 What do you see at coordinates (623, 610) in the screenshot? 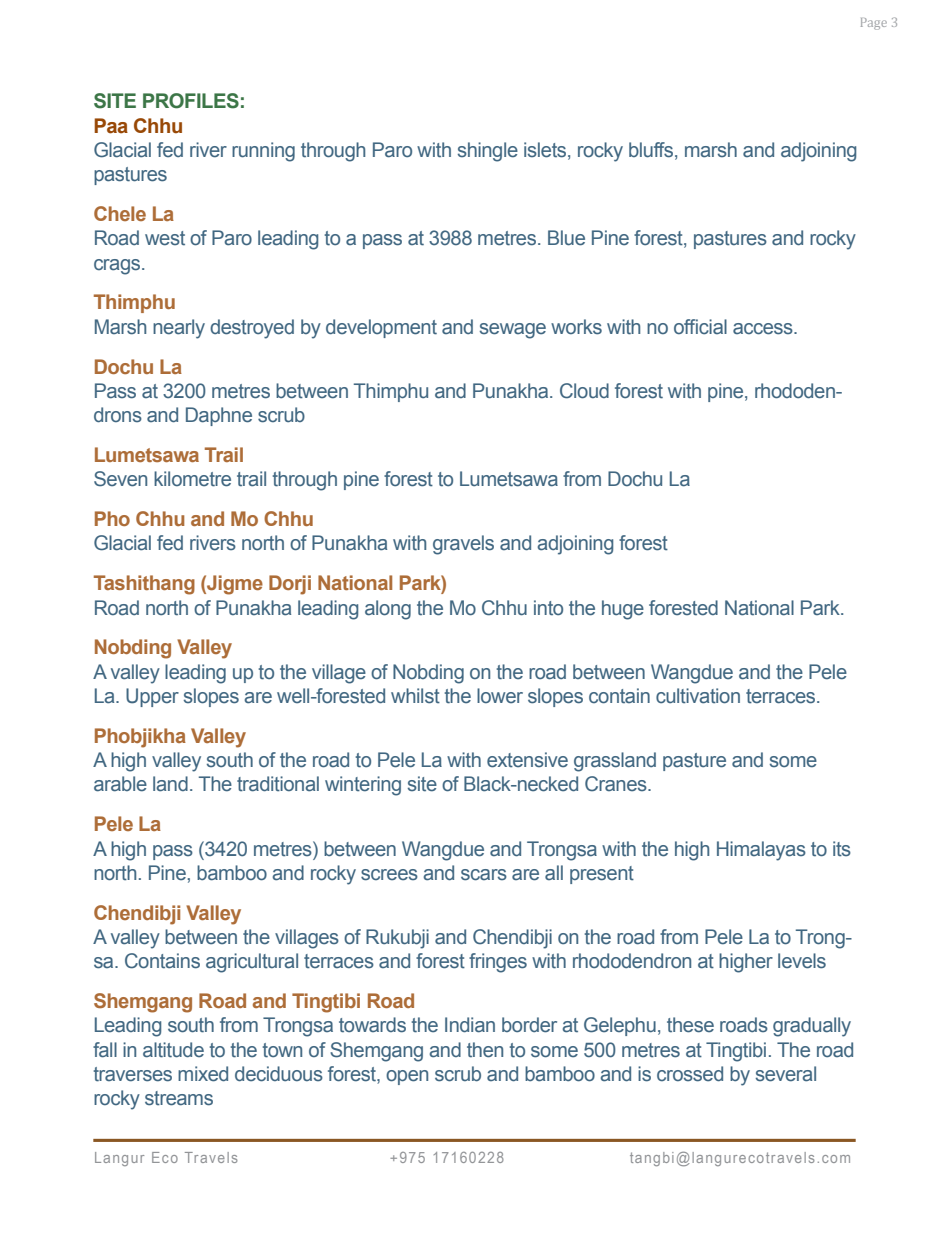
I see `huge` at bounding box center [623, 610].
